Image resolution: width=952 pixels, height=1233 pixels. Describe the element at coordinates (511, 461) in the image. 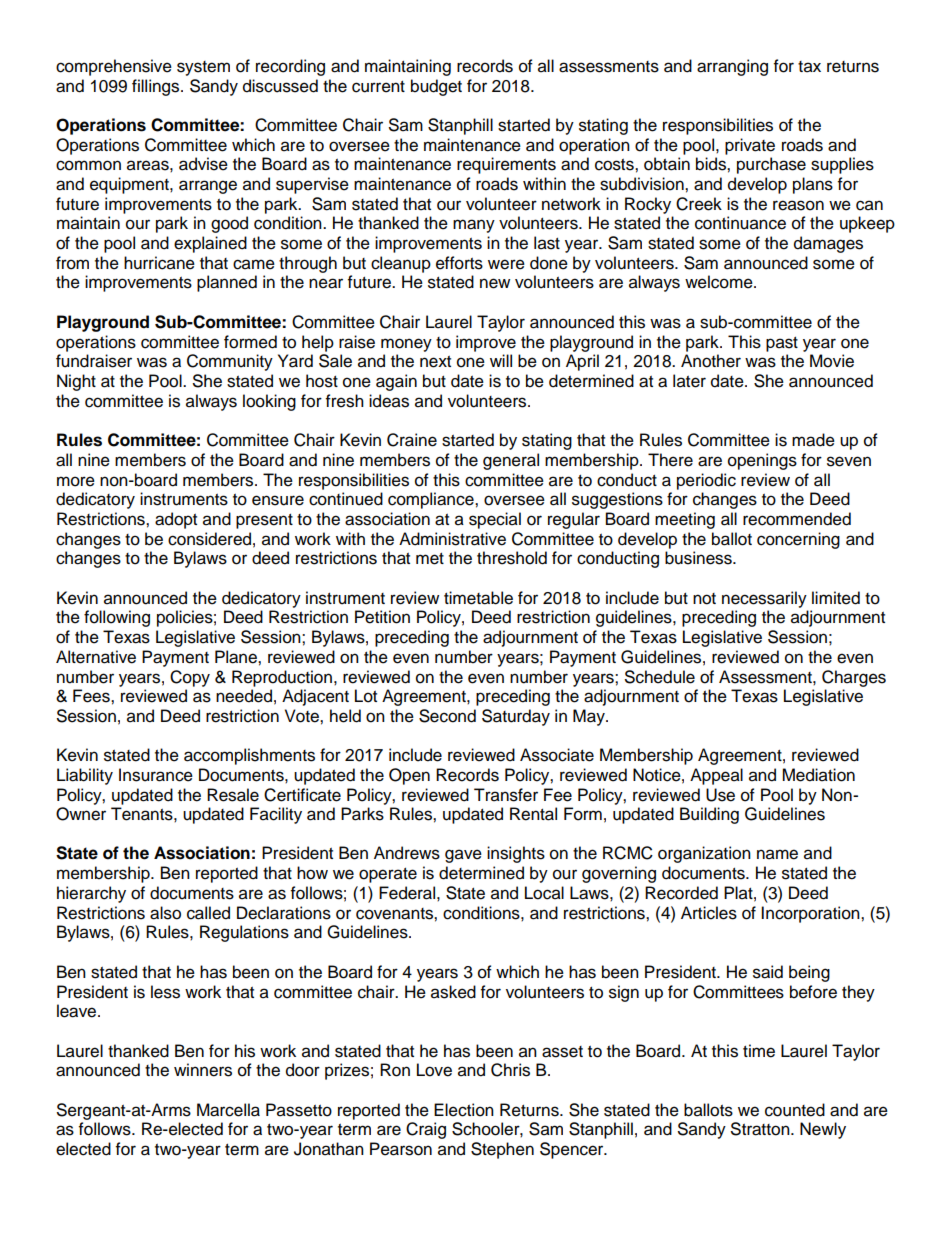

I see `general` at that location.
